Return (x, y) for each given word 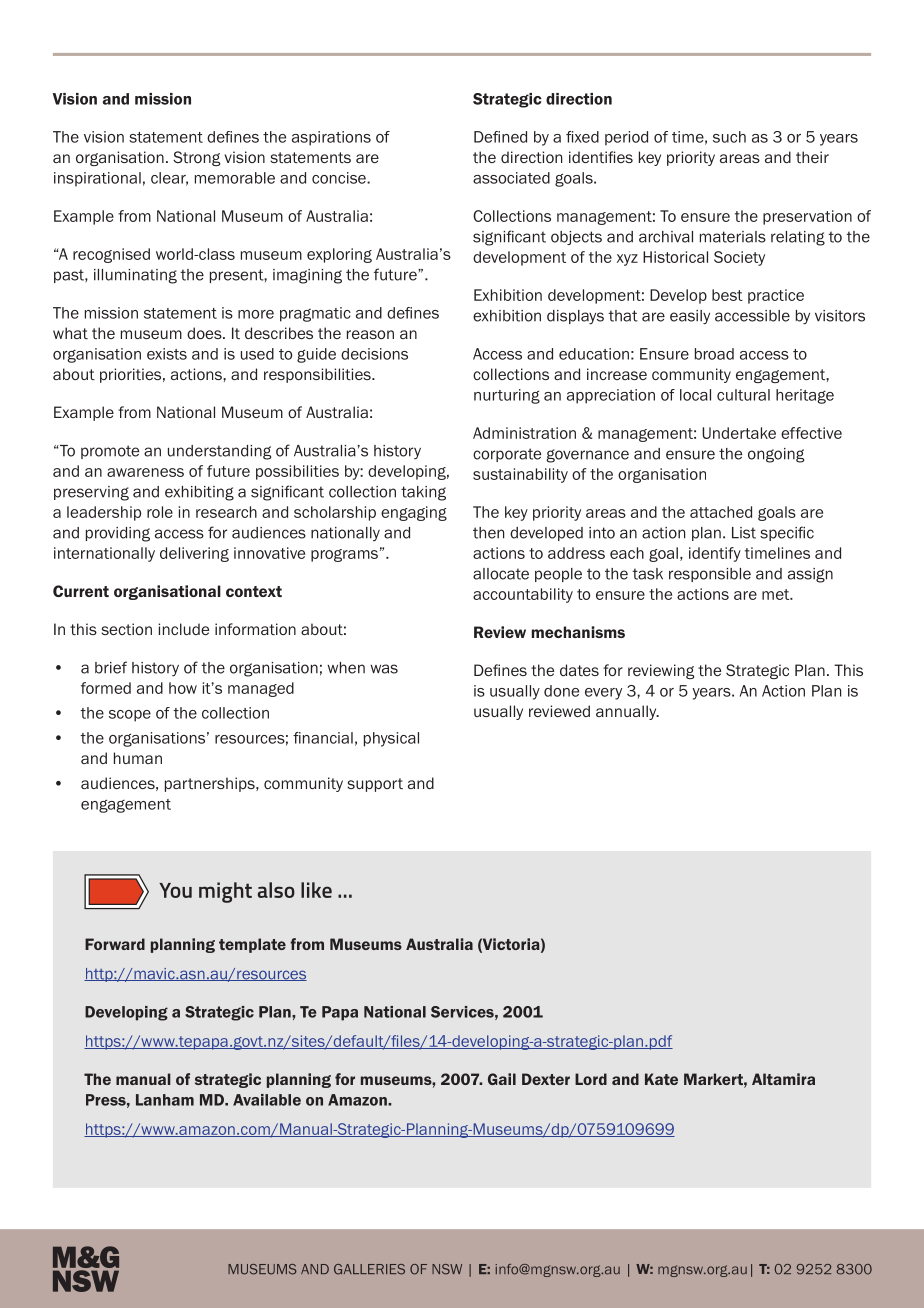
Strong (196, 158)
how (183, 688)
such (729, 137)
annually (627, 712)
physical (391, 739)
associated (511, 178)
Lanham (165, 1100)
